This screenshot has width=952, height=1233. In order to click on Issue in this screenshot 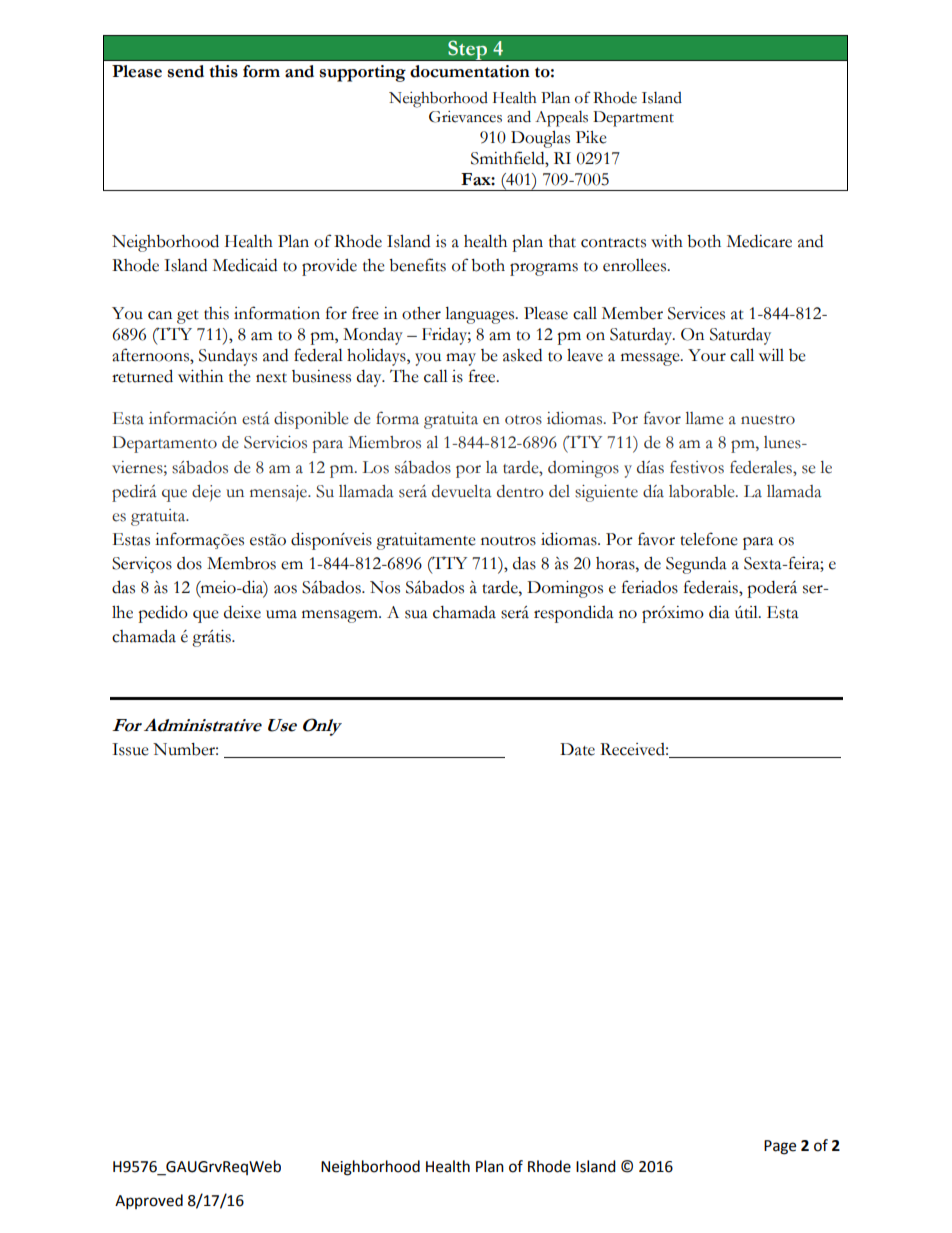, I will do `click(130, 749)`.
